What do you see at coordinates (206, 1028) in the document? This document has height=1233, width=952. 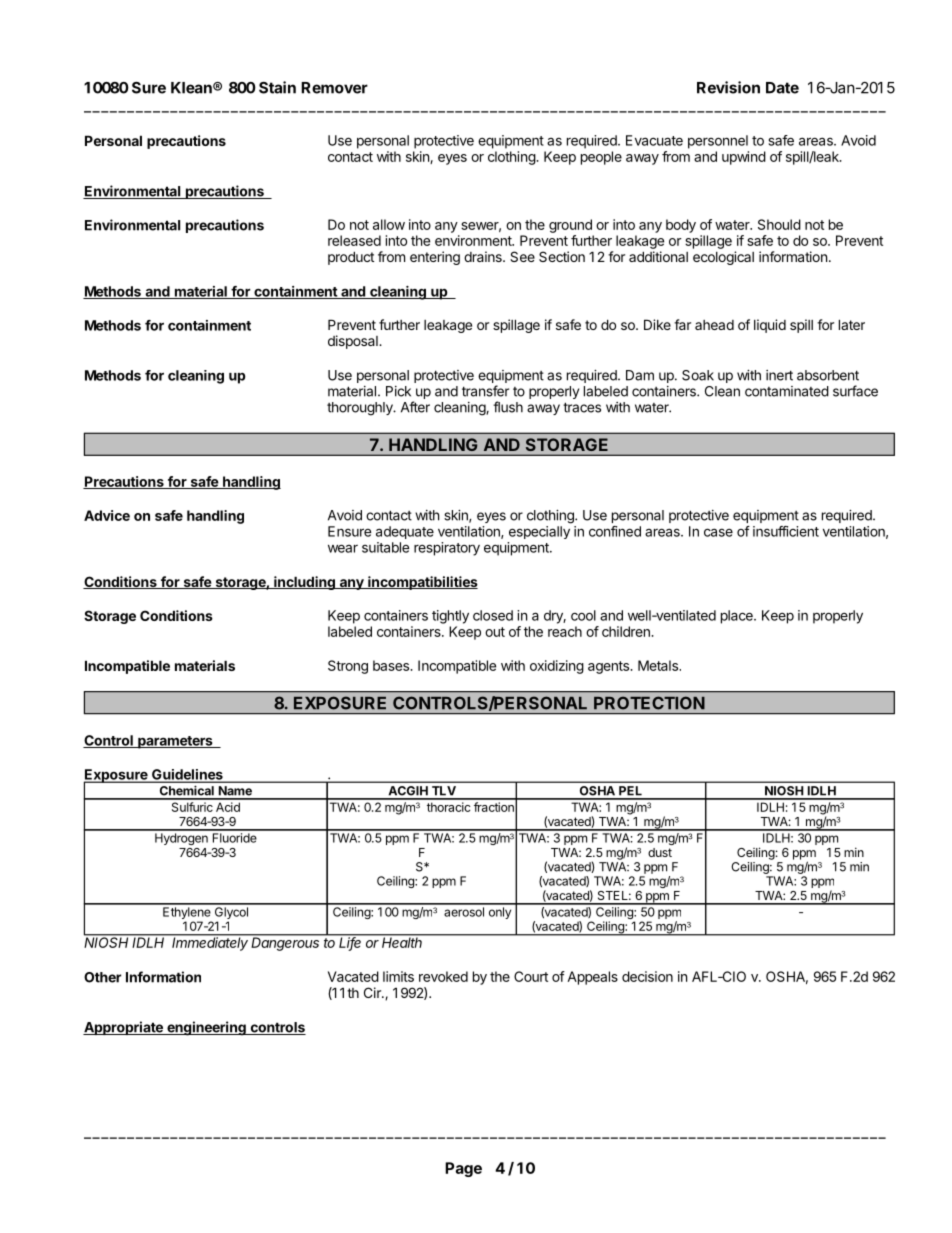 I see `engineering` at bounding box center [206, 1028].
